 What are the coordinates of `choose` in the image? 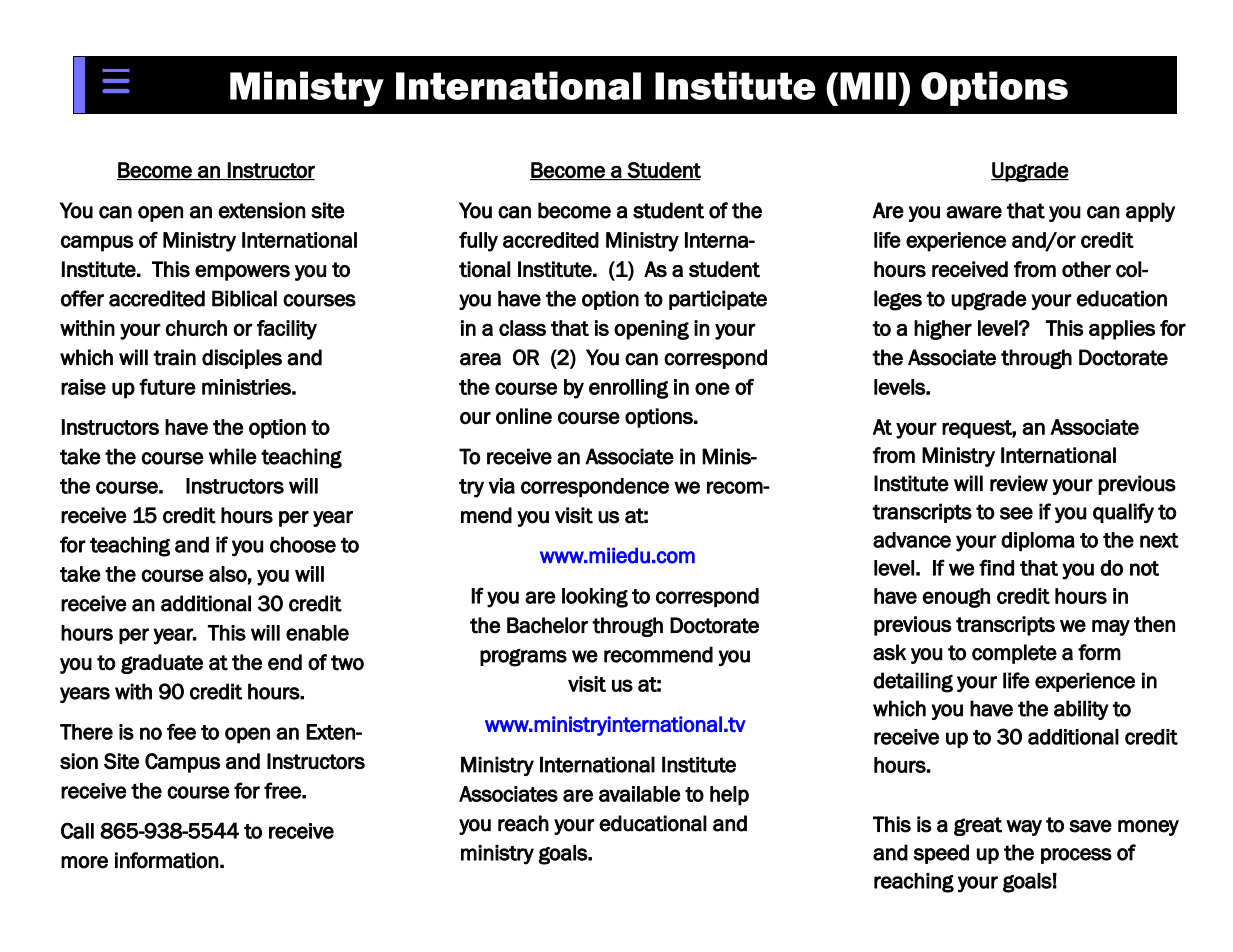 It's located at (303, 544).
